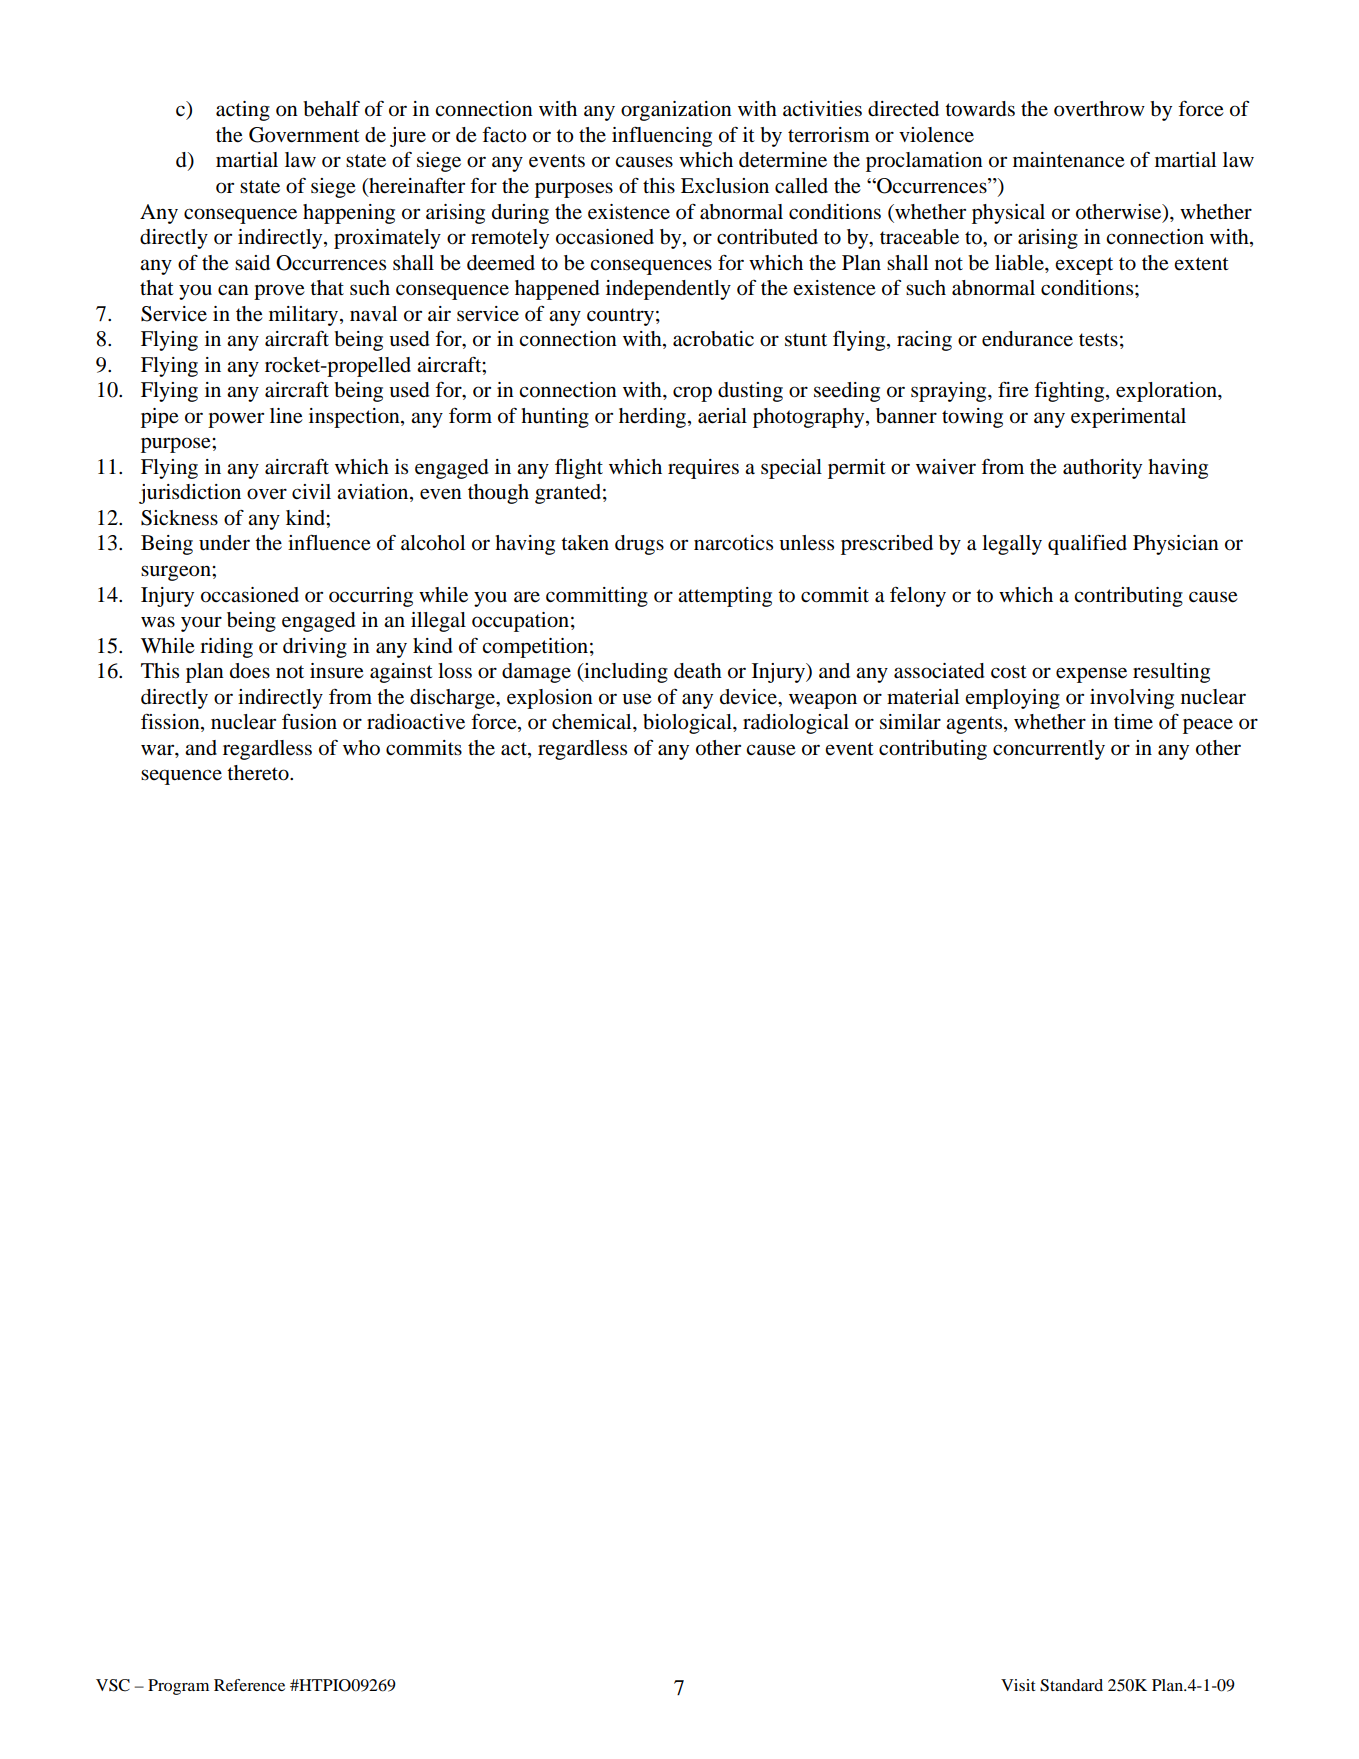 Image resolution: width=1359 pixels, height=1759 pixels. Describe the element at coordinates (286, 416) in the document. I see `line` at that location.
